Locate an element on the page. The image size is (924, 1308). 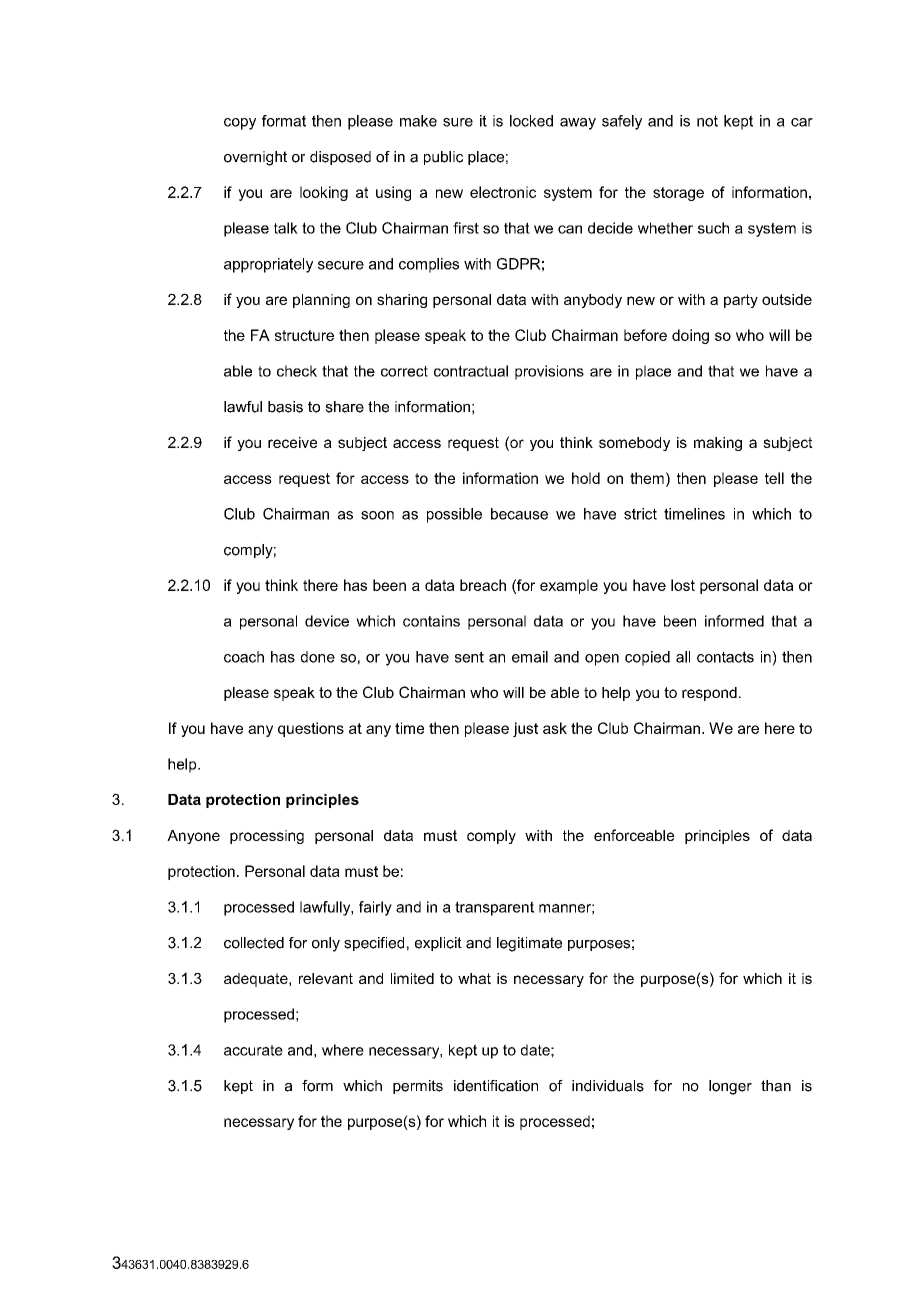
overnight is located at coordinates (255, 158).
